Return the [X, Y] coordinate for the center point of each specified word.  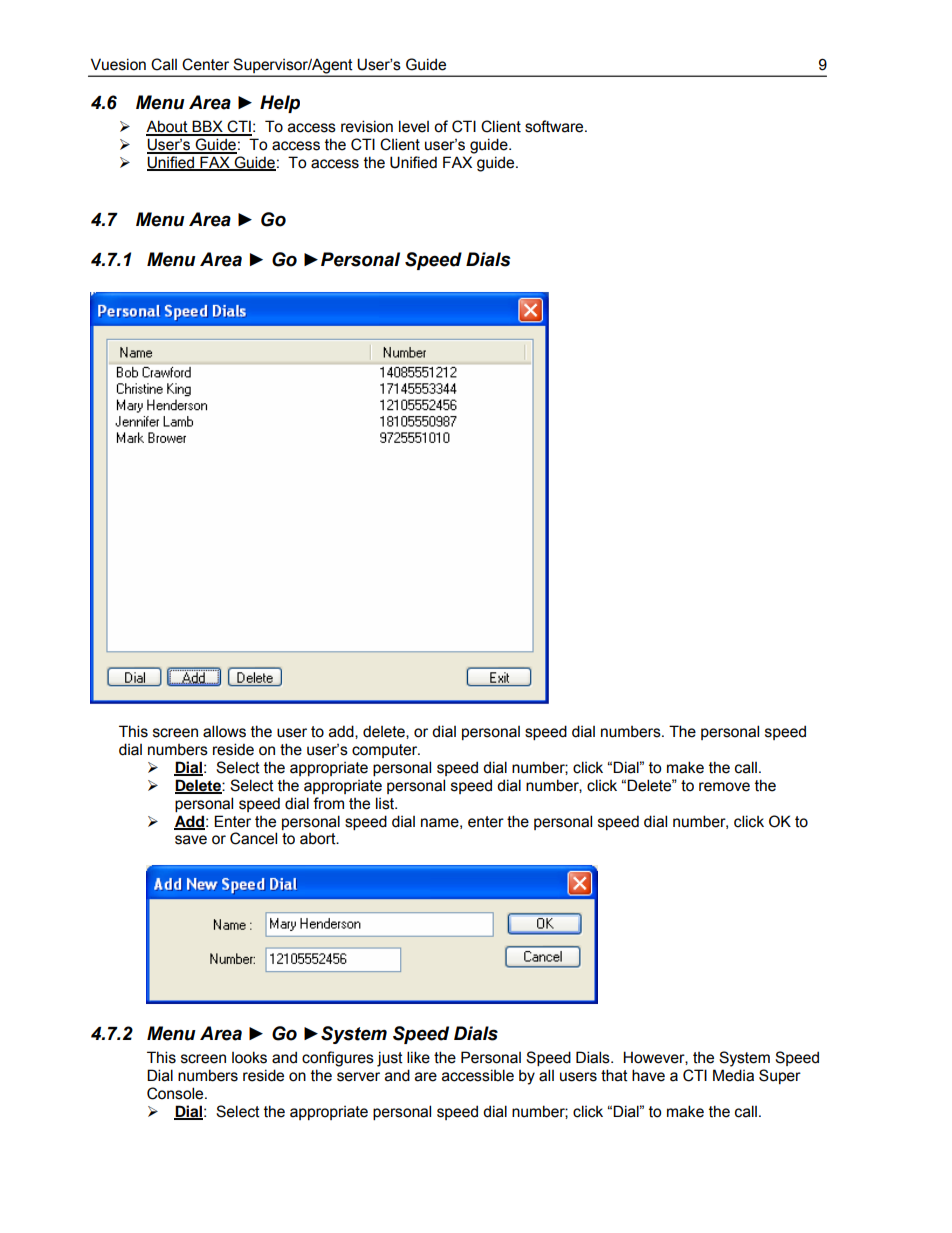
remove [724, 787]
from [328, 803]
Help [280, 104]
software [555, 126]
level [414, 126]
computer [386, 751]
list [386, 803]
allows [224, 731]
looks [249, 1057]
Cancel [253, 838]
